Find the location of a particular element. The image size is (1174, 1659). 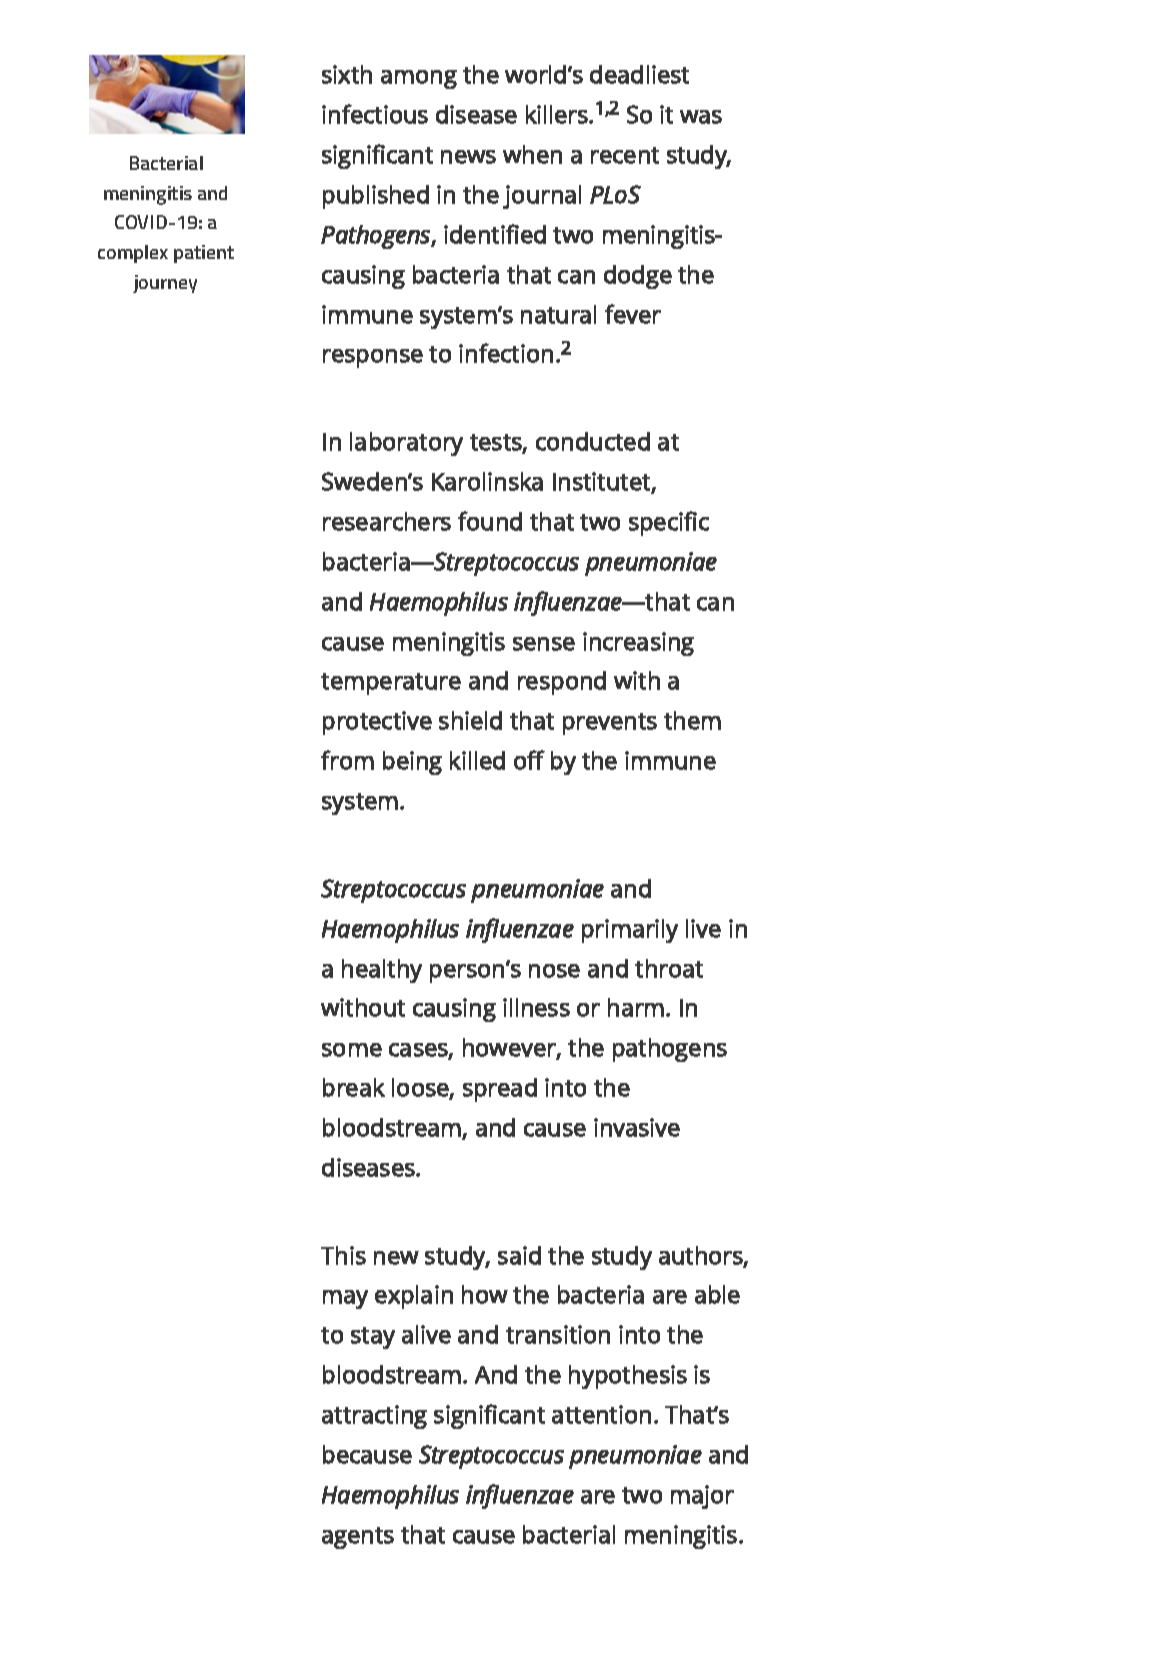

among is located at coordinates (419, 79).
